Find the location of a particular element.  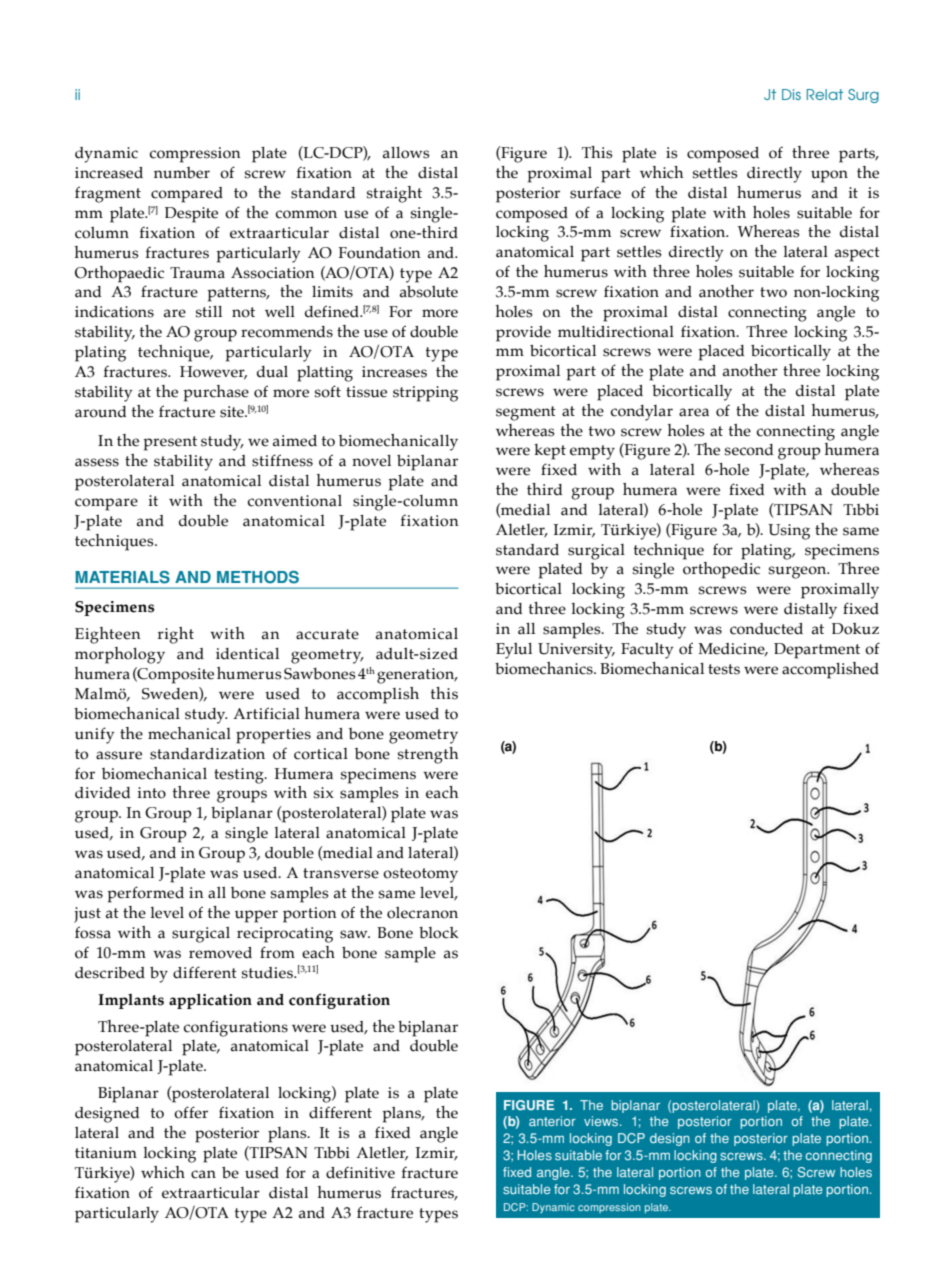

offer is located at coordinates (191, 1112).
